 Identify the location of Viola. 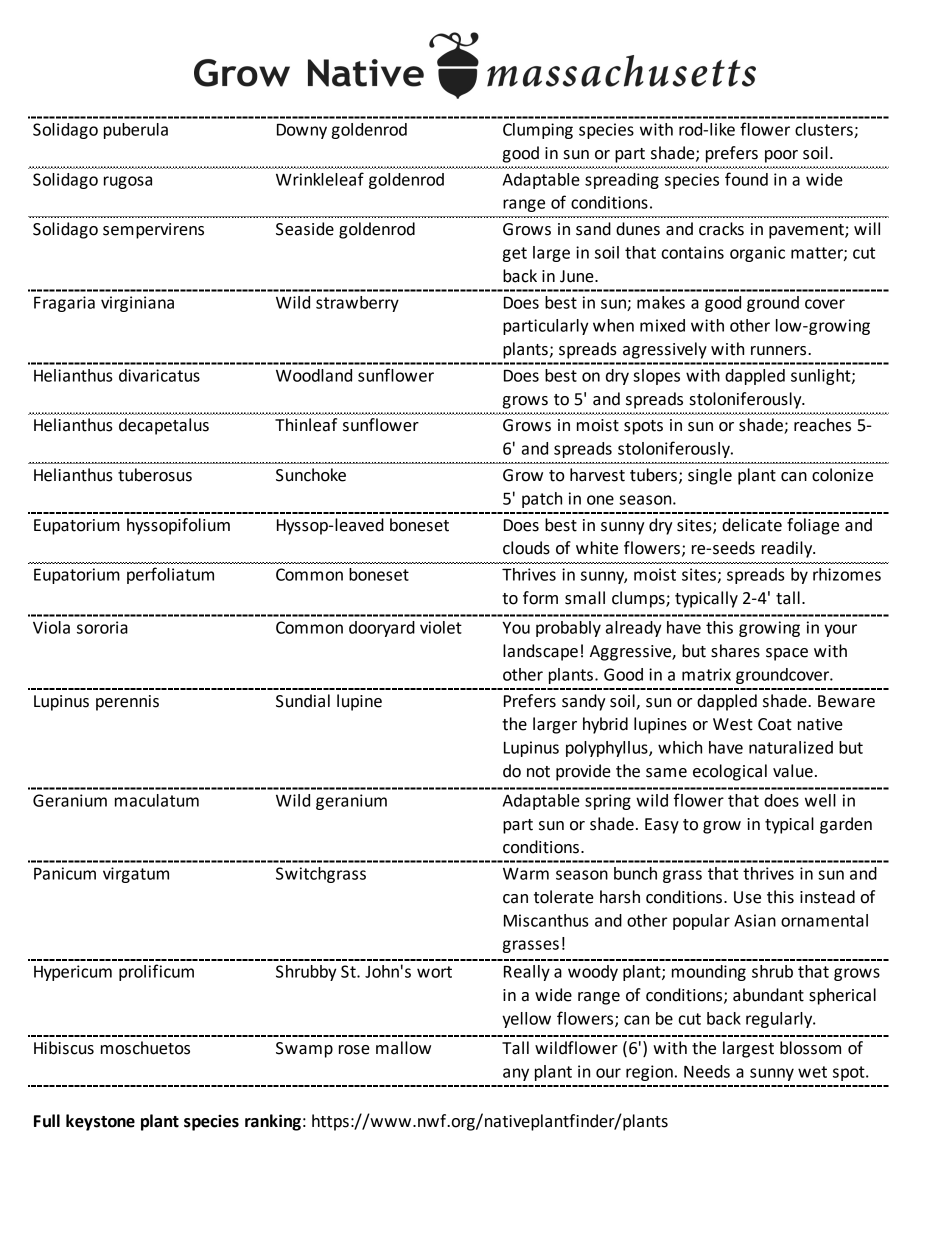
(51, 627).
